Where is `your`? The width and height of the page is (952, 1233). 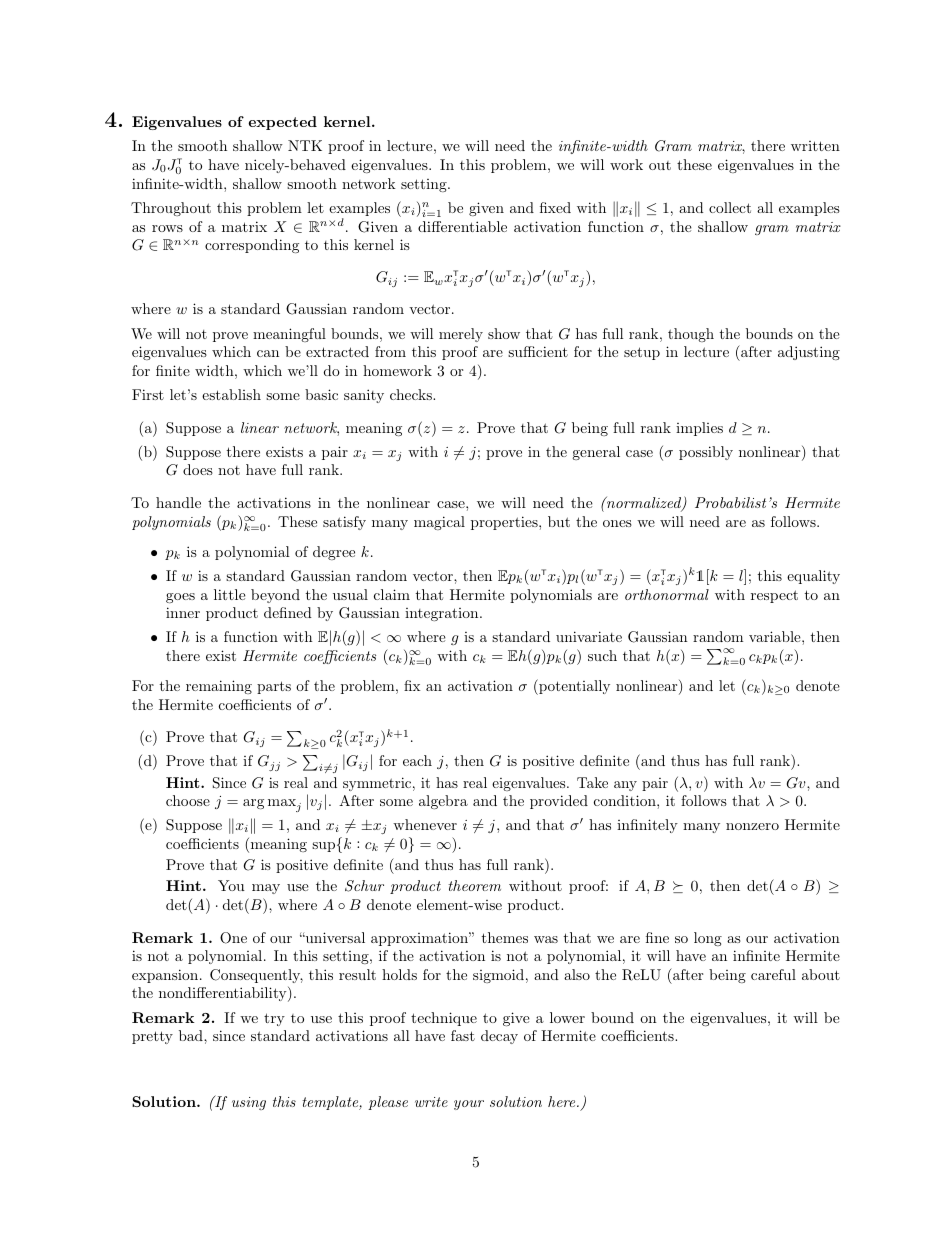 your is located at coordinates (469, 1105).
